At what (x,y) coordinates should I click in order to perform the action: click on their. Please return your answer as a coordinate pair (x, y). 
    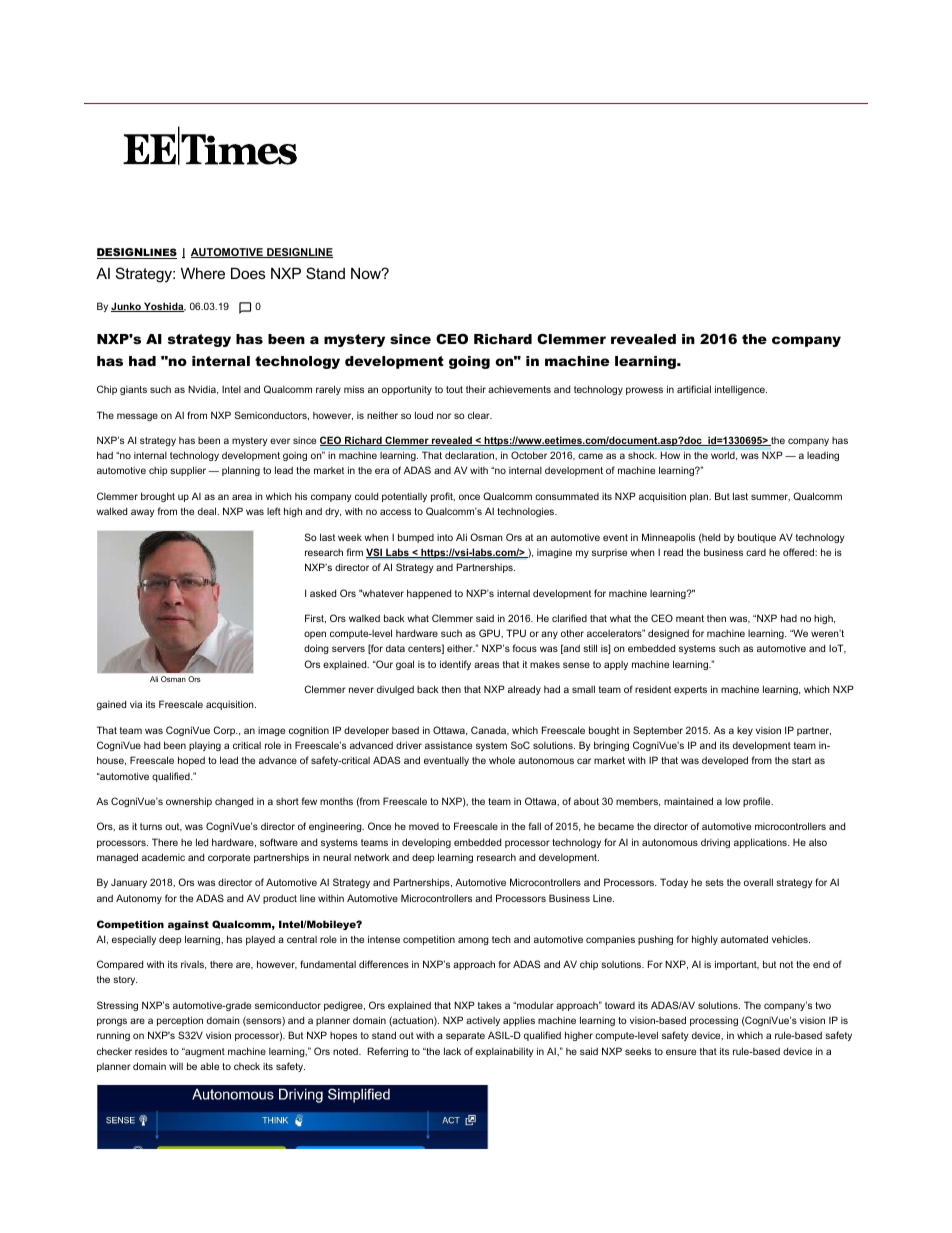
    Looking at the image, I should click on (476, 389).
